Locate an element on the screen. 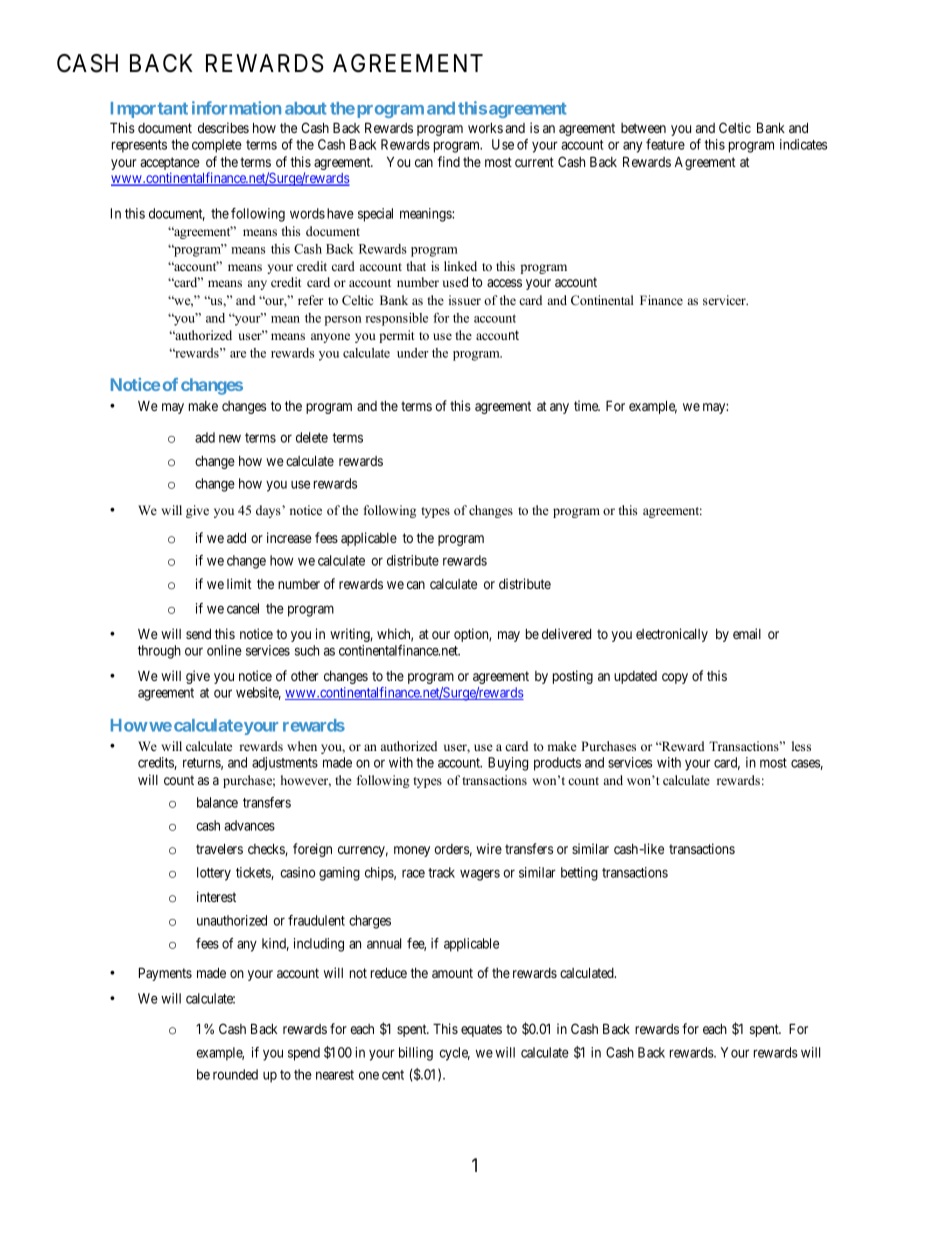  works is located at coordinates (485, 128).
